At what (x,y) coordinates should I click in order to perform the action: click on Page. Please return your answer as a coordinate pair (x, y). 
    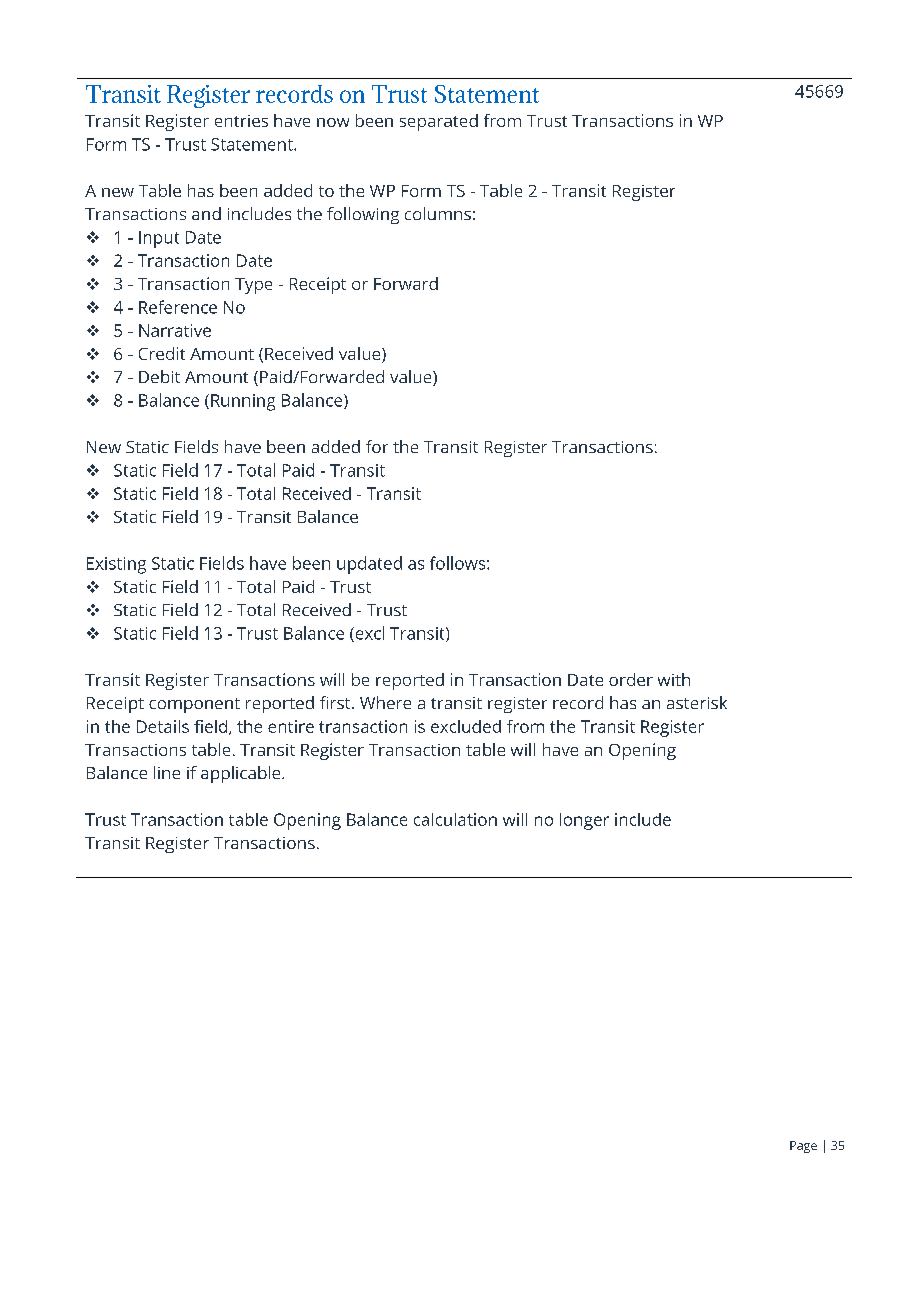
    Looking at the image, I should click on (803, 1147).
